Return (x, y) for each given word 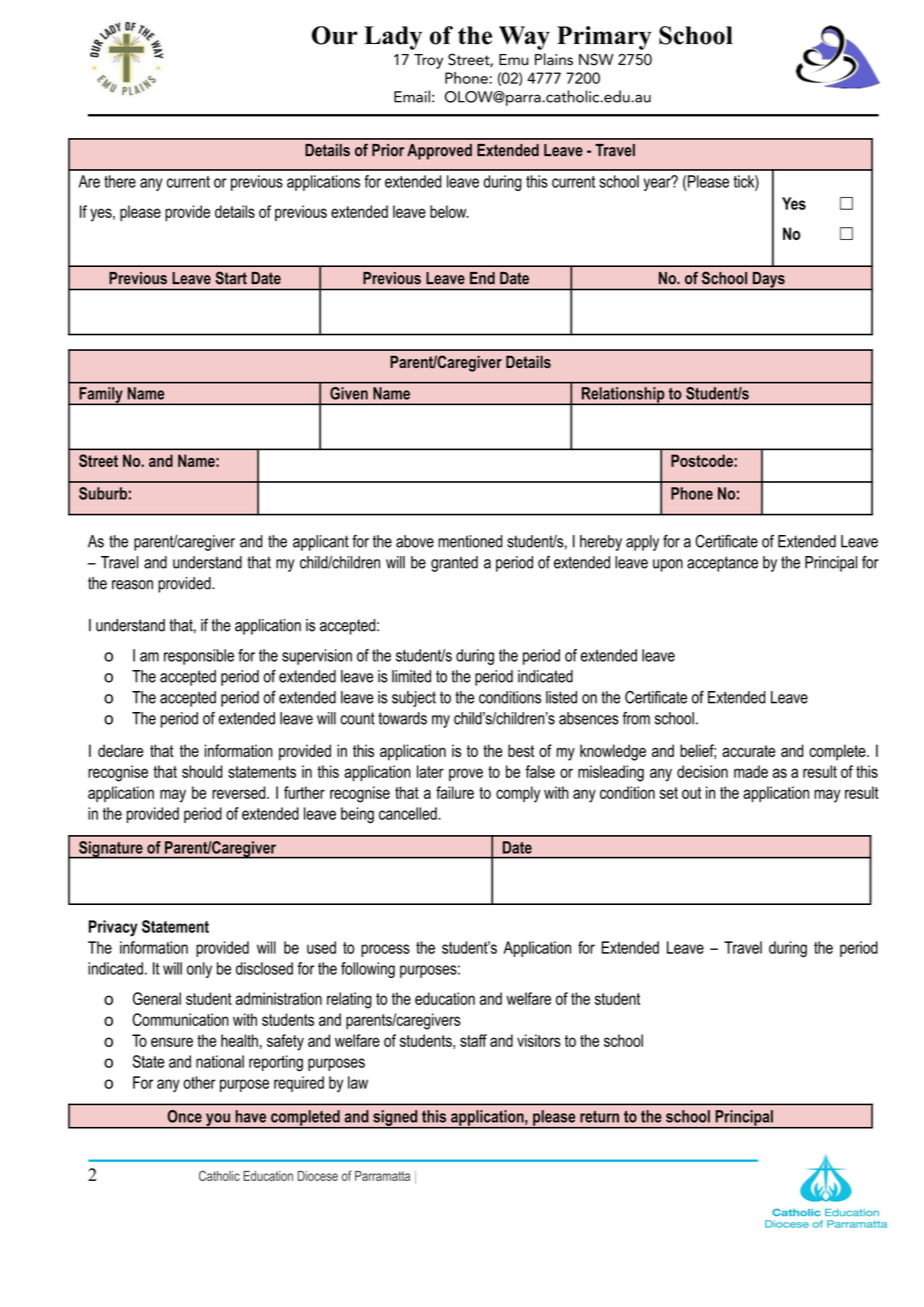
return (599, 1116)
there (120, 181)
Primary (604, 38)
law (358, 1082)
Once (184, 1116)
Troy (428, 61)
